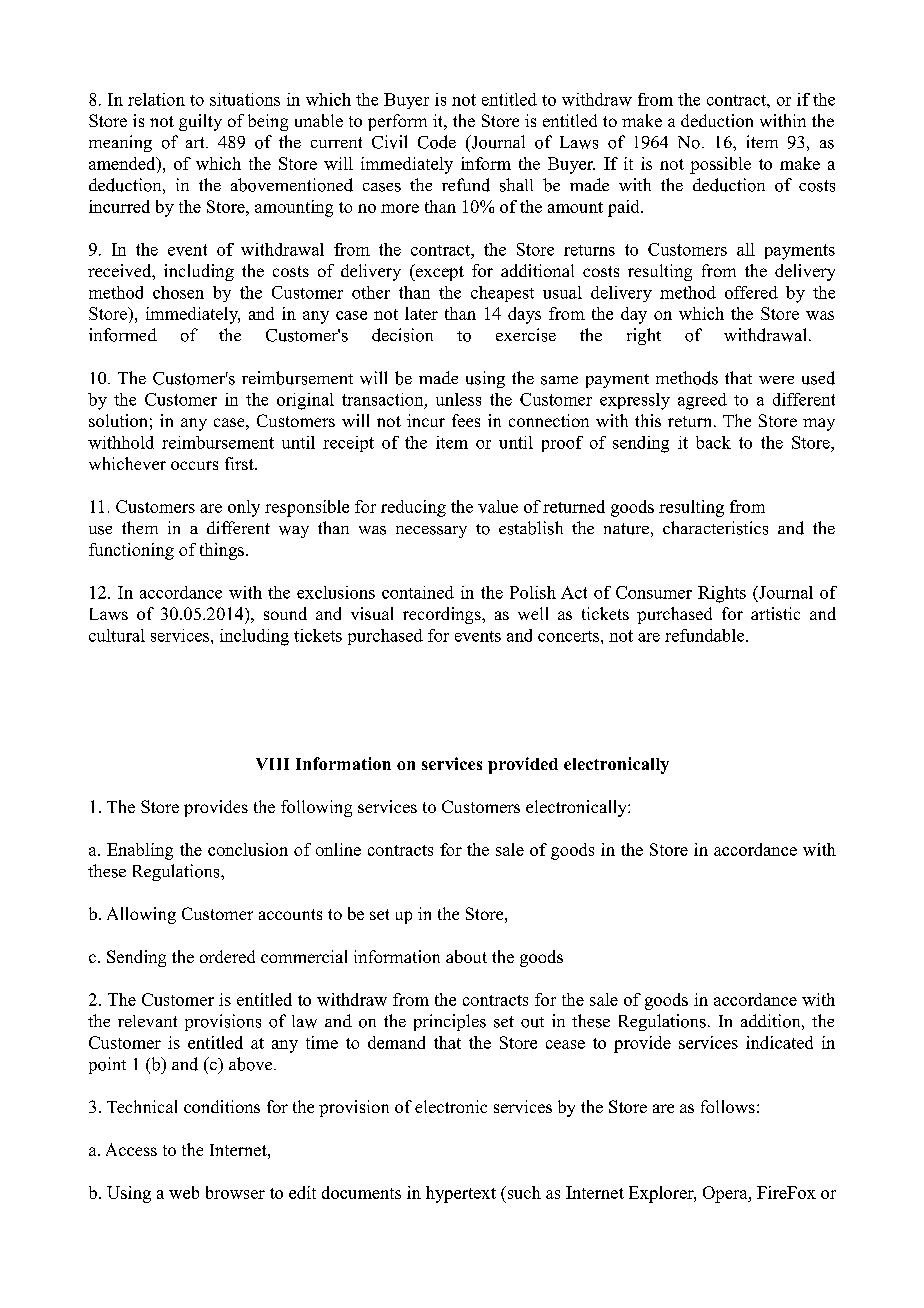  What do you see at coordinates (775, 613) in the screenshot?
I see `artistic` at bounding box center [775, 613].
